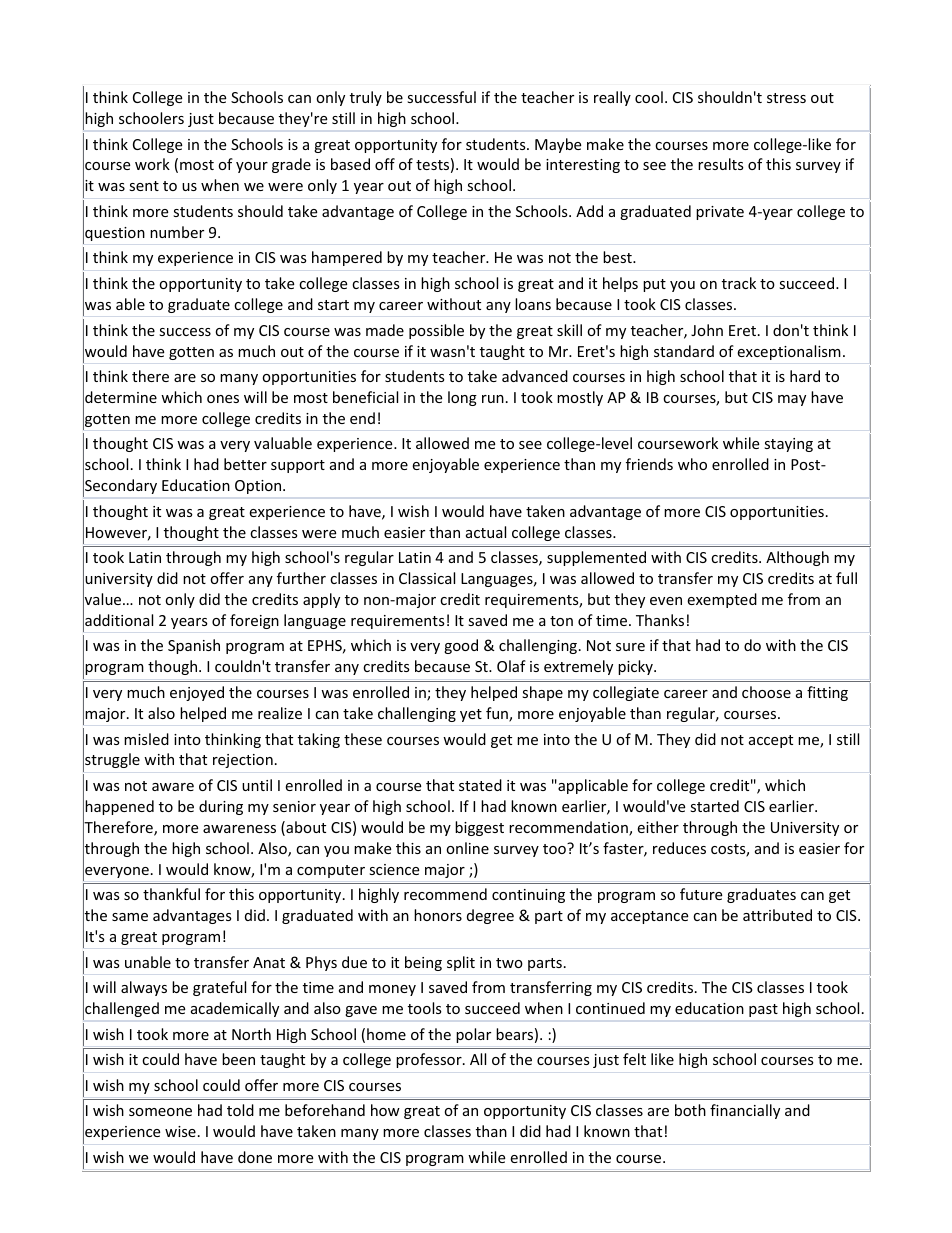 This page has height=1233, width=952. What do you see at coordinates (461, 646) in the page?
I see `good` at bounding box center [461, 646].
